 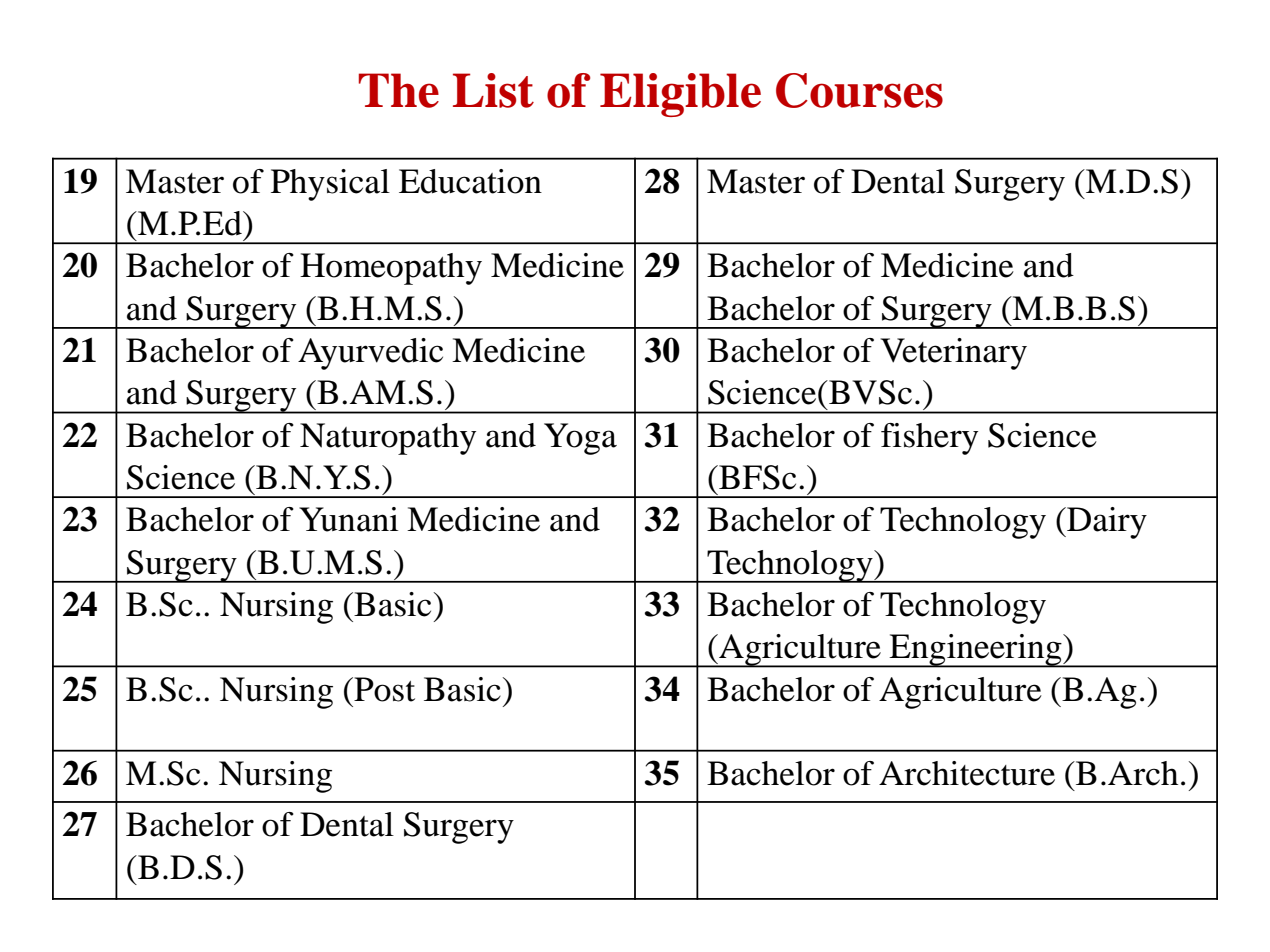 What do you see at coordinates (580, 439) in the document?
I see `Yoga` at bounding box center [580, 439].
